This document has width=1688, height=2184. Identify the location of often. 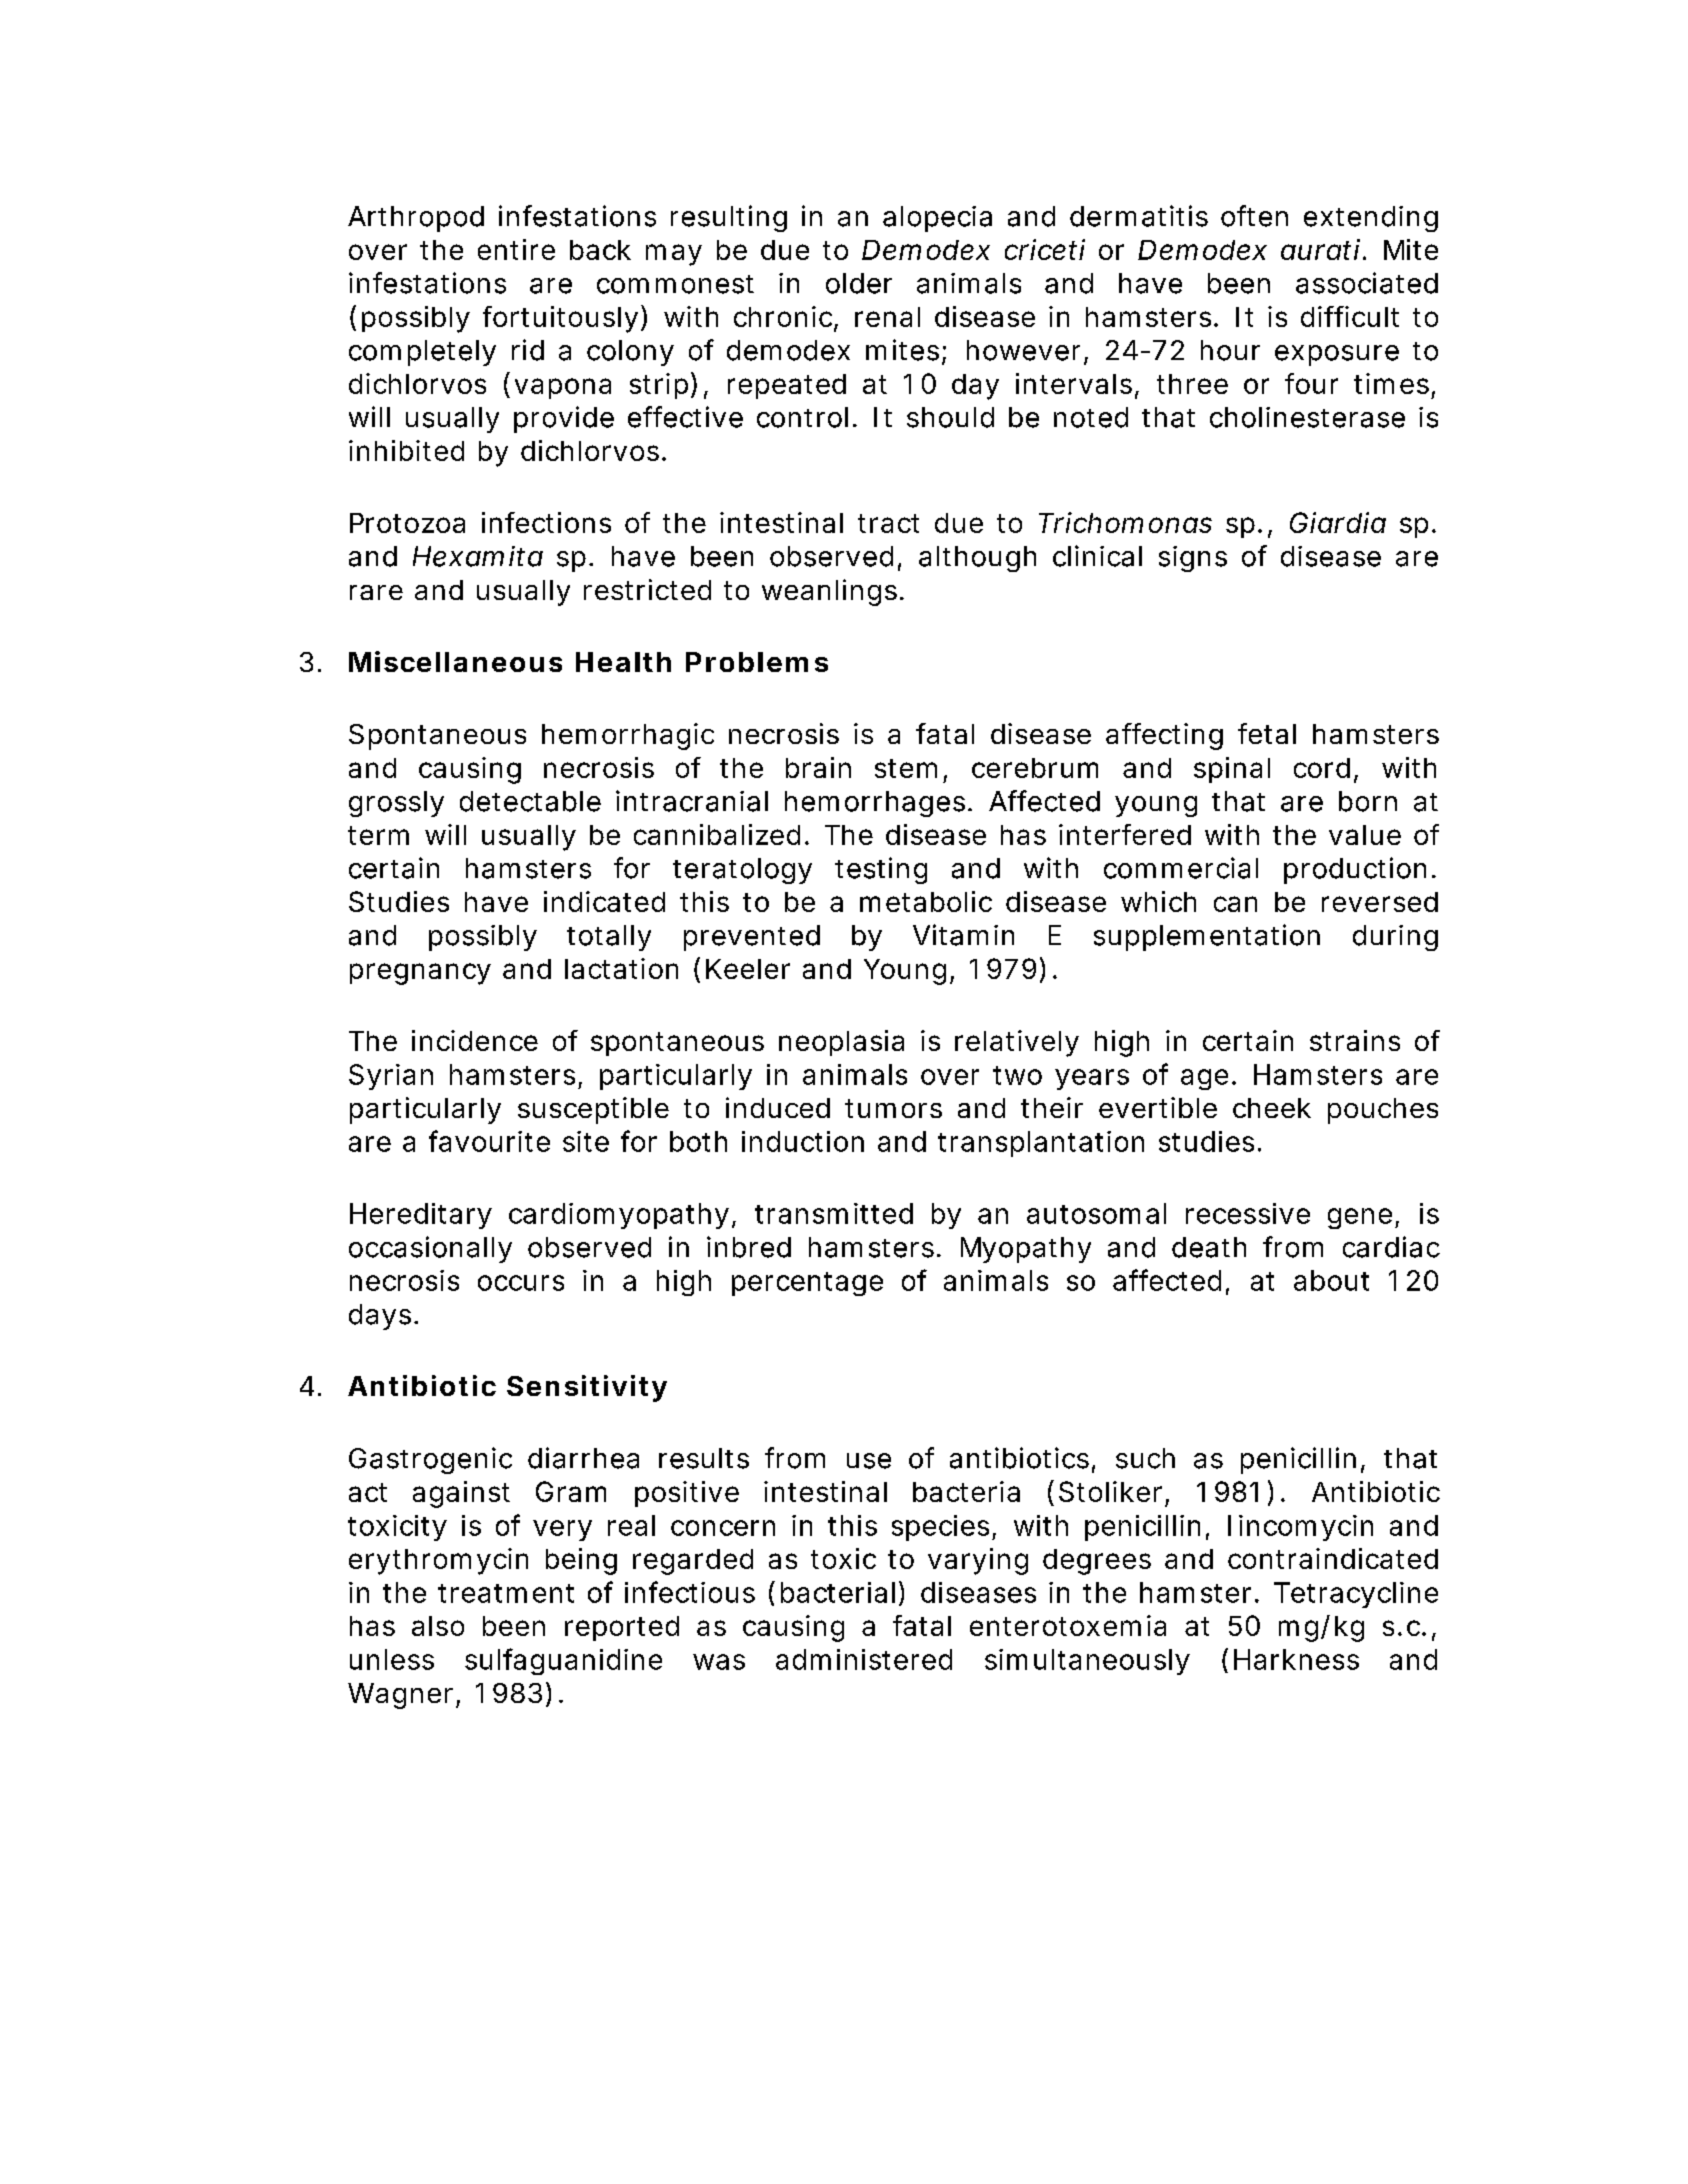
(1254, 216).
